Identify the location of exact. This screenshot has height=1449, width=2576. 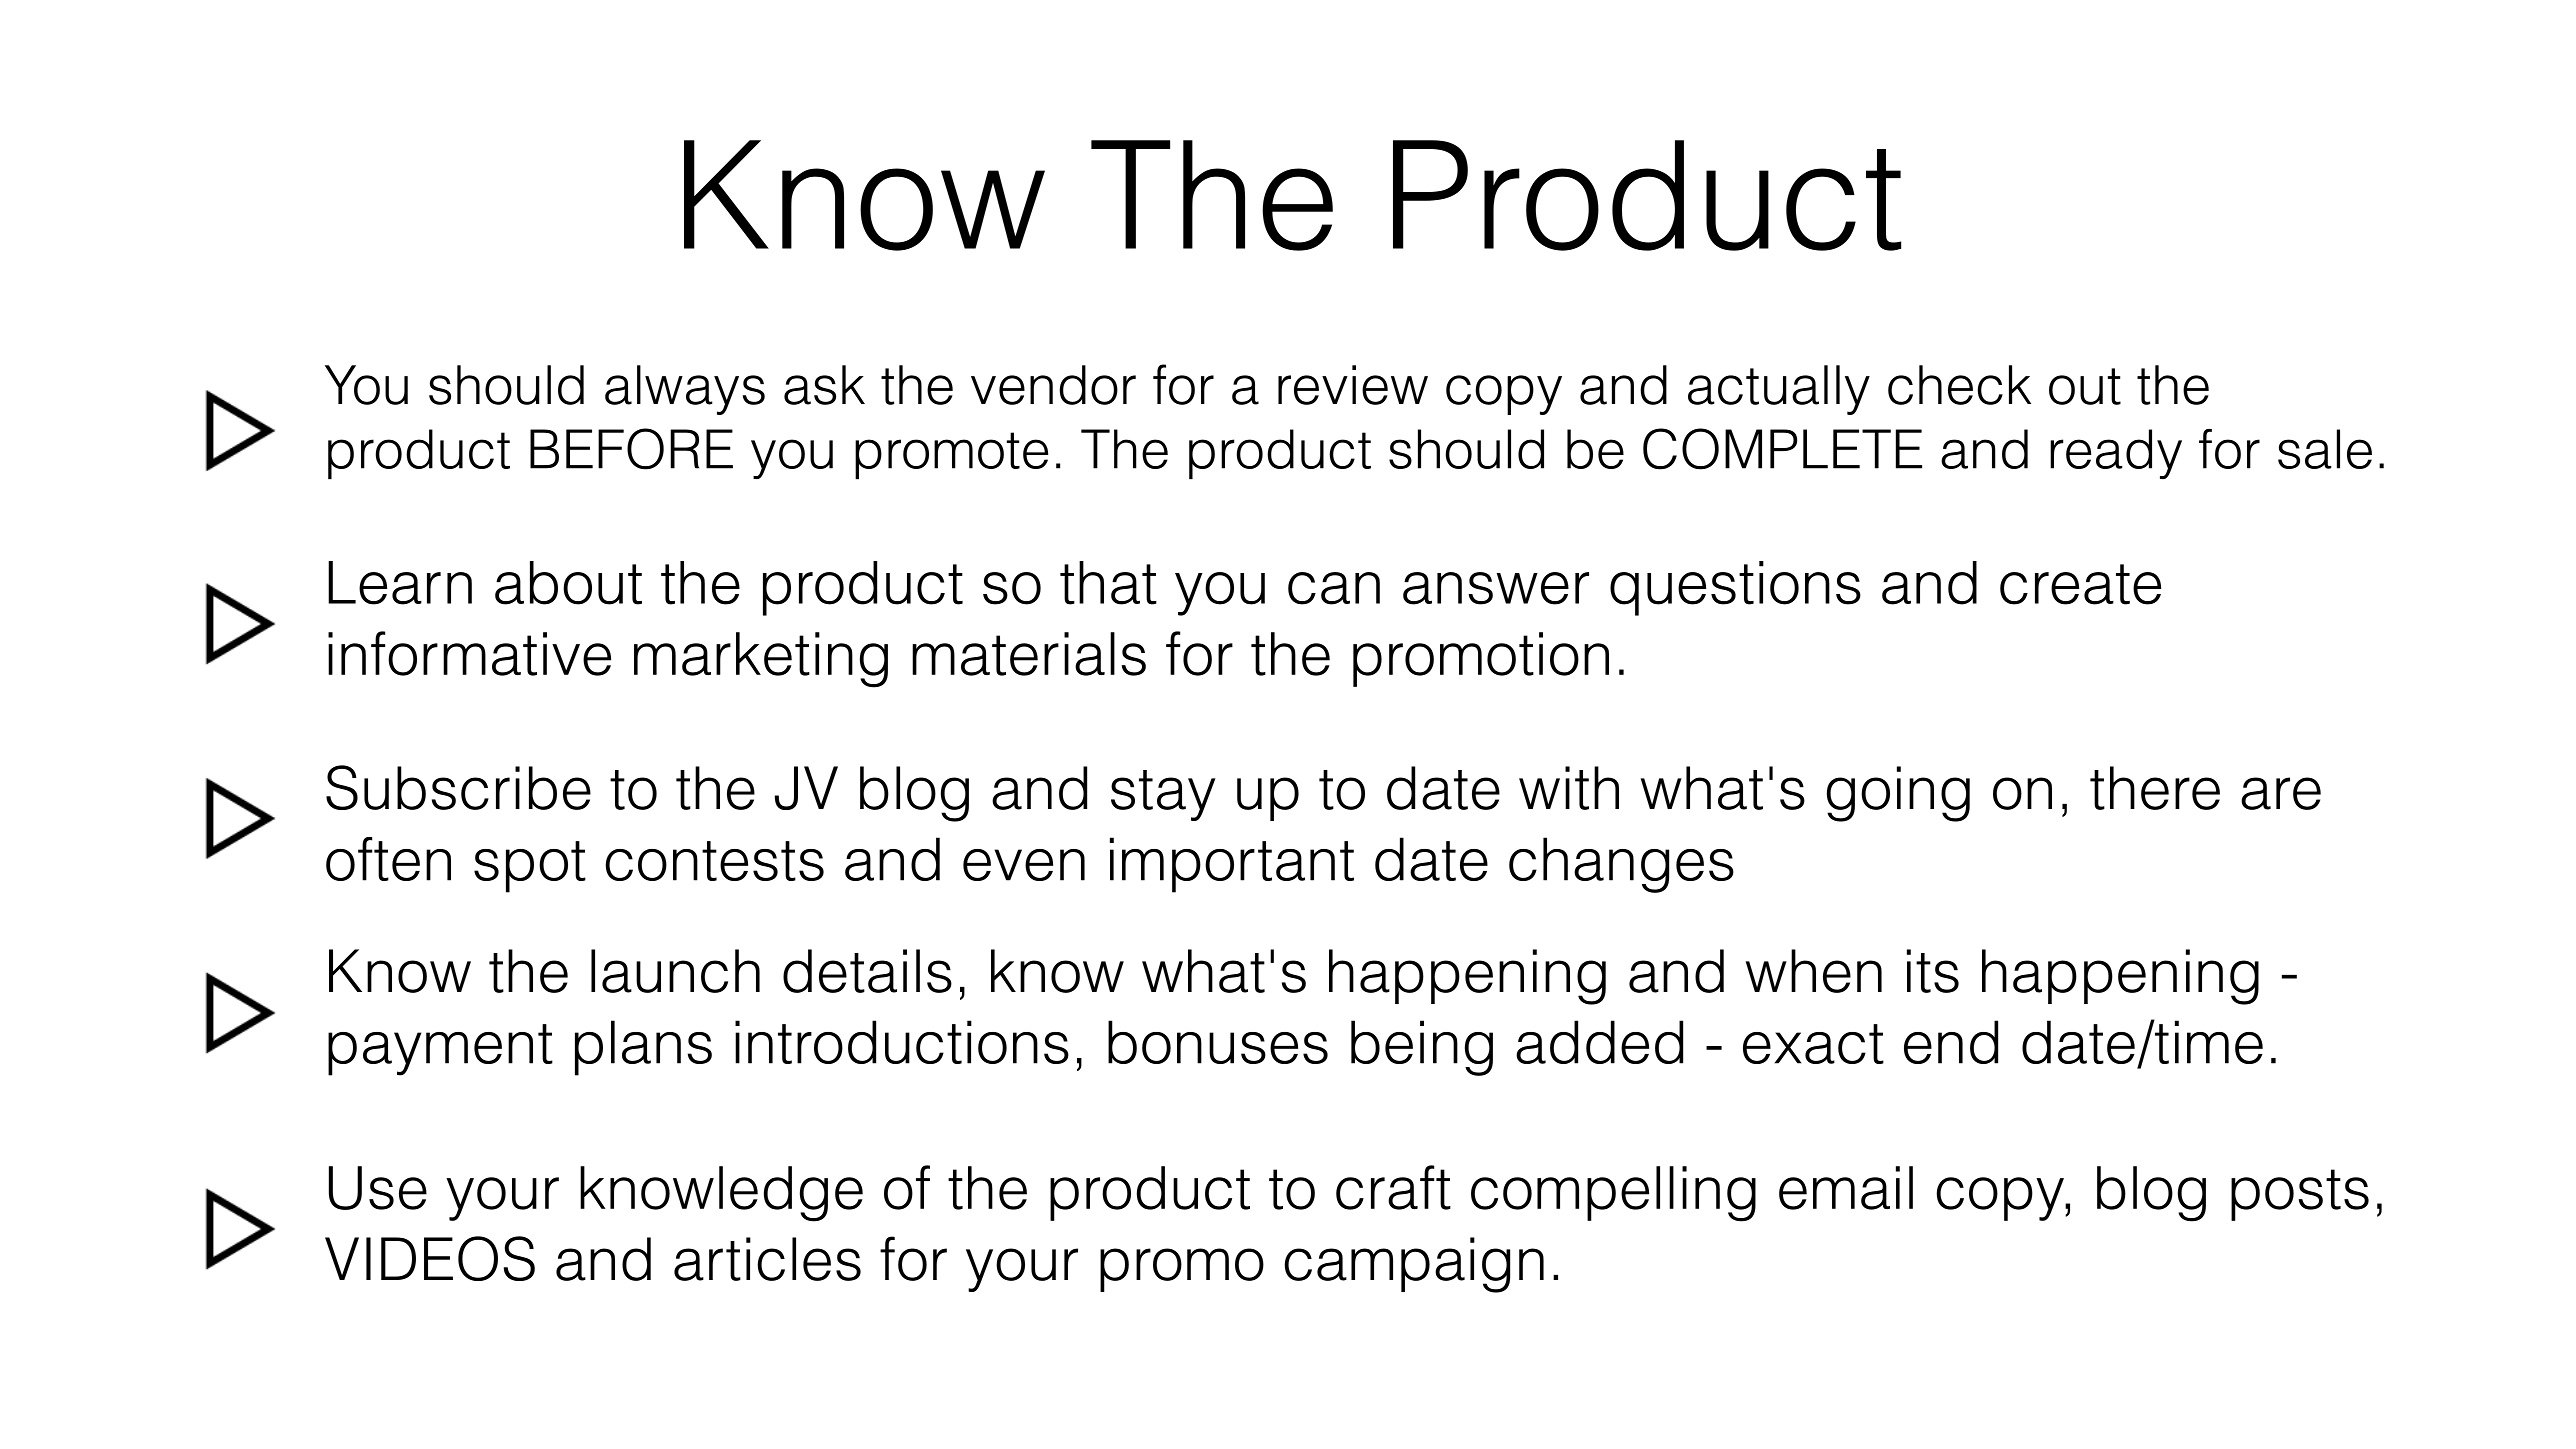
(1813, 1044).
